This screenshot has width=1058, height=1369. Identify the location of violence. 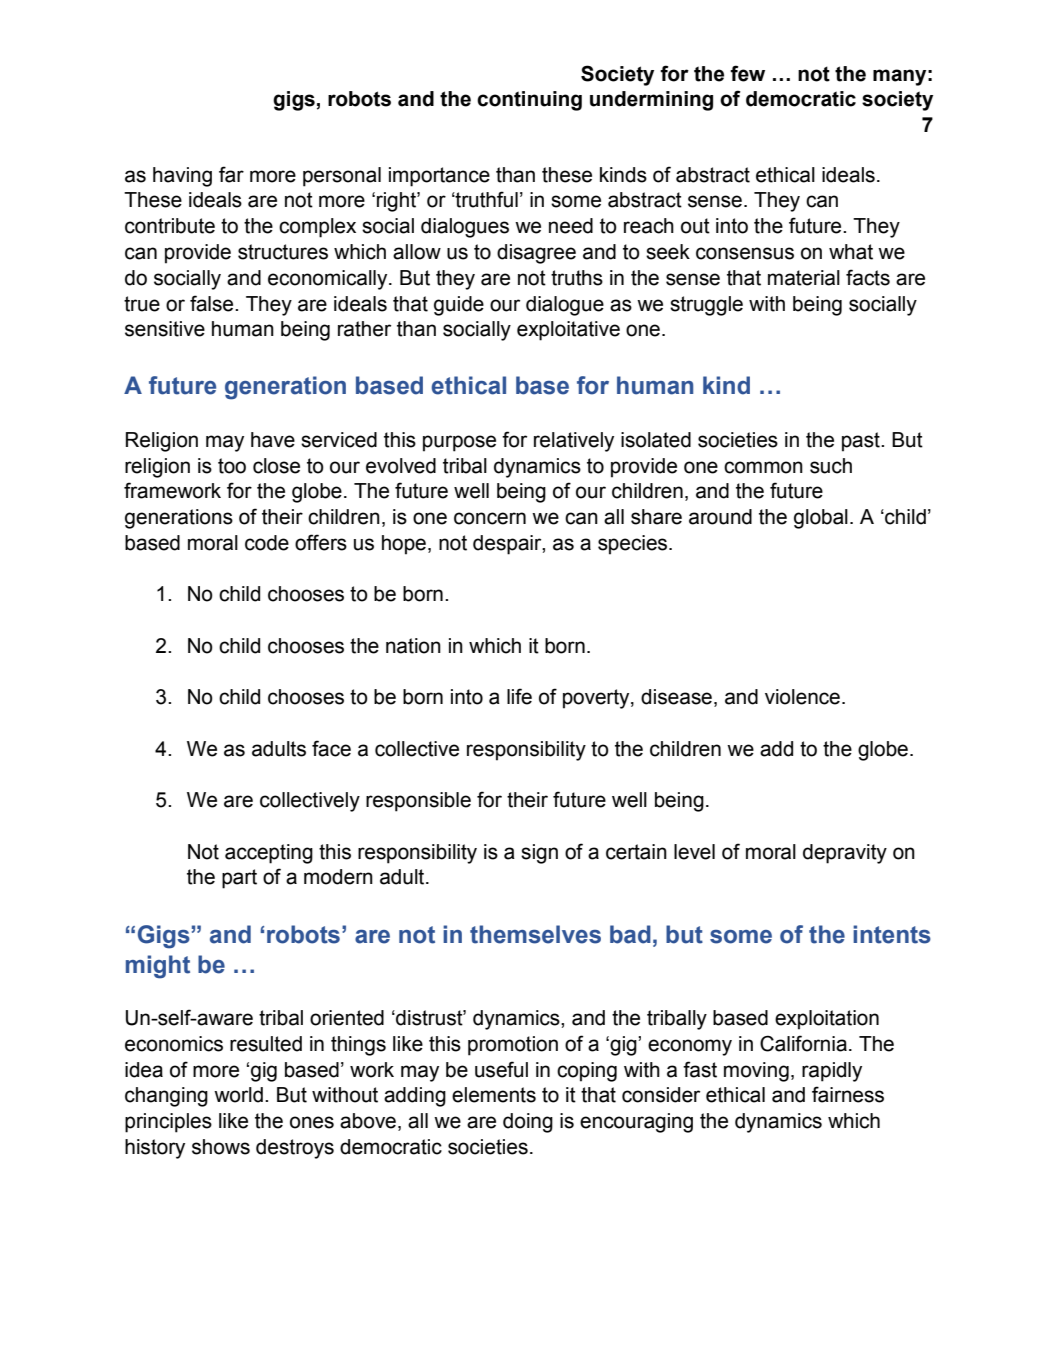
(802, 697).
